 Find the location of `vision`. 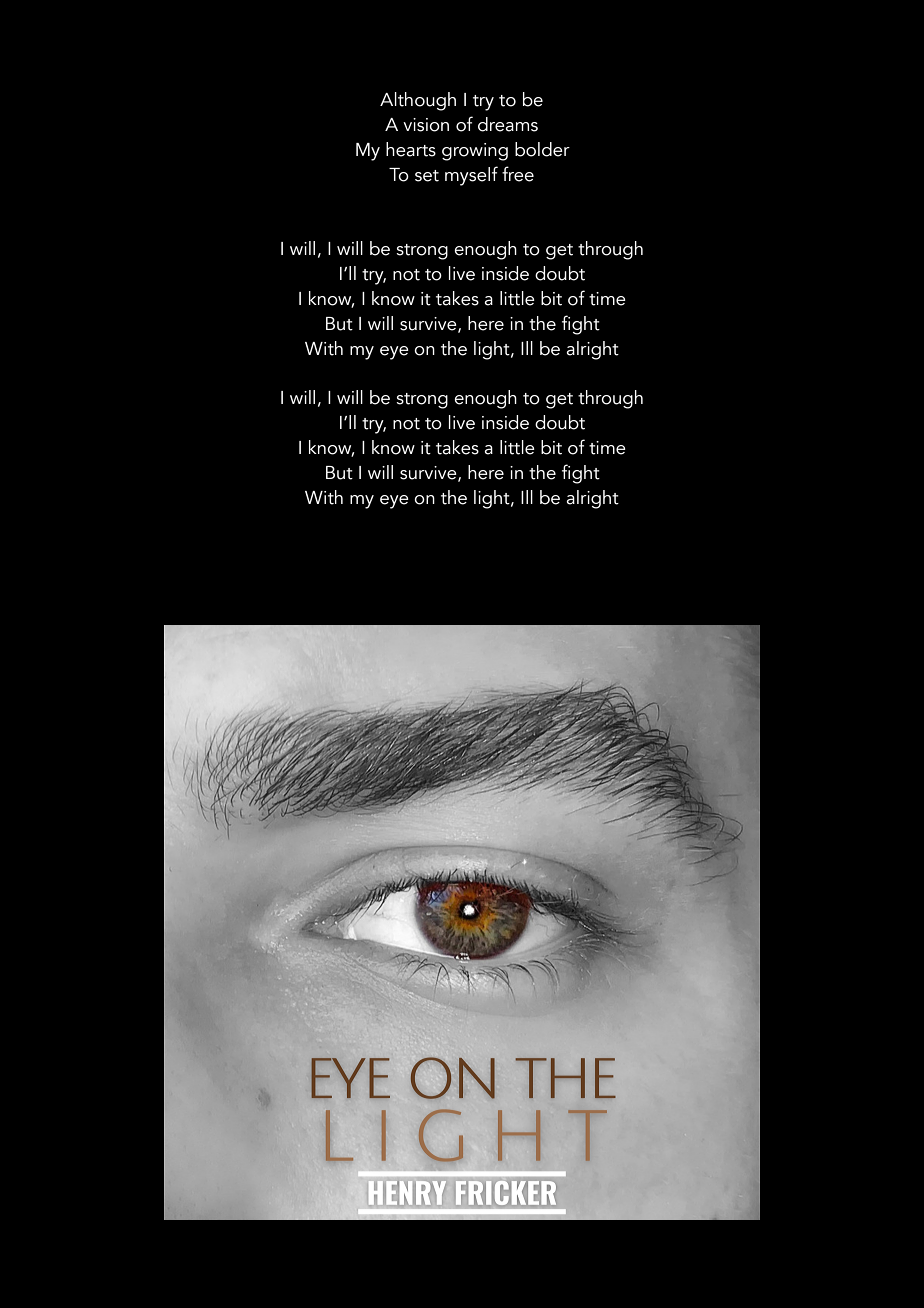

vision is located at coordinates (426, 125).
